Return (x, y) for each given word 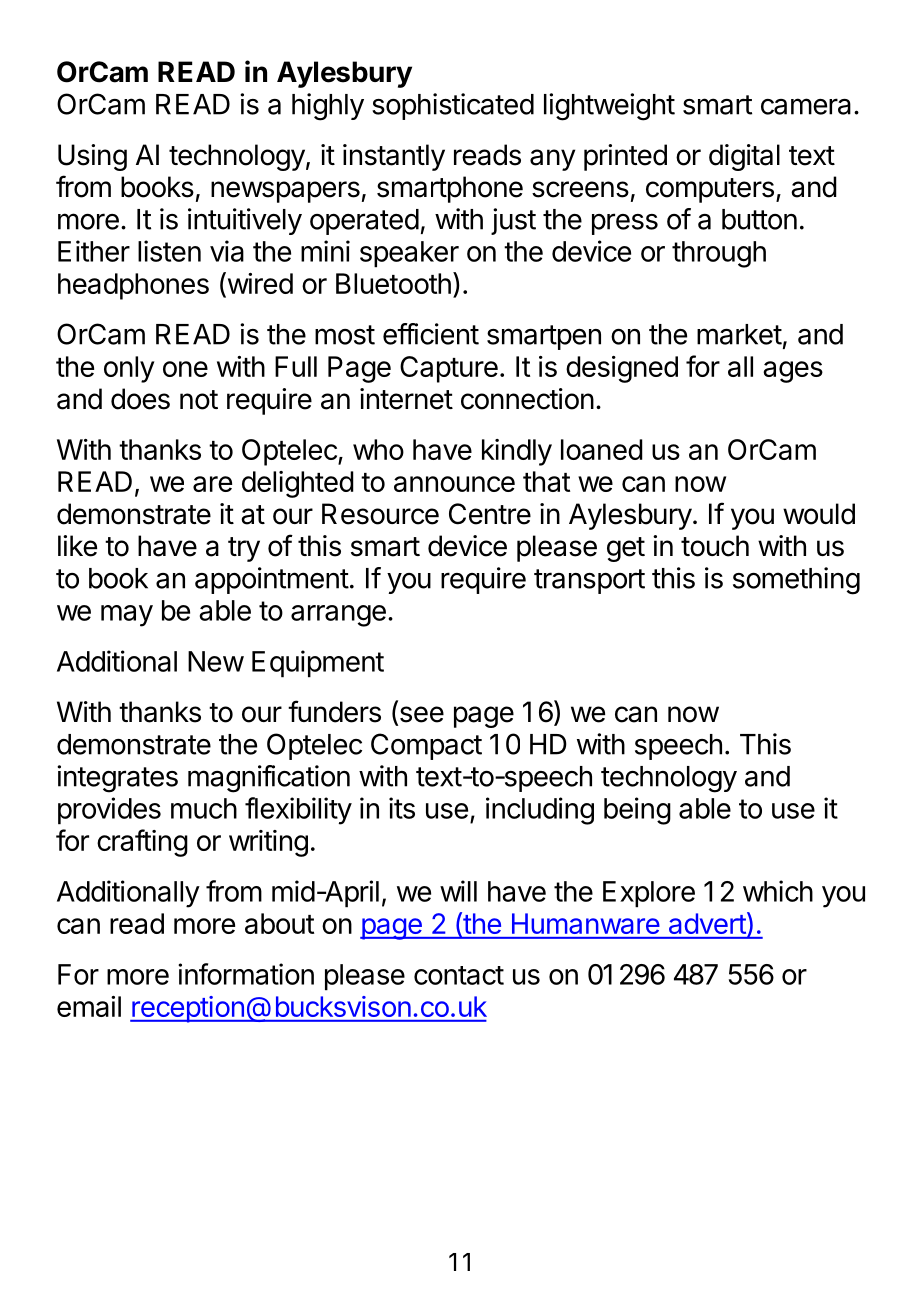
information (246, 974)
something (796, 581)
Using (92, 157)
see (420, 715)
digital (744, 157)
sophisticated (453, 106)
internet (406, 399)
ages (793, 372)
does (140, 399)
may (127, 616)
